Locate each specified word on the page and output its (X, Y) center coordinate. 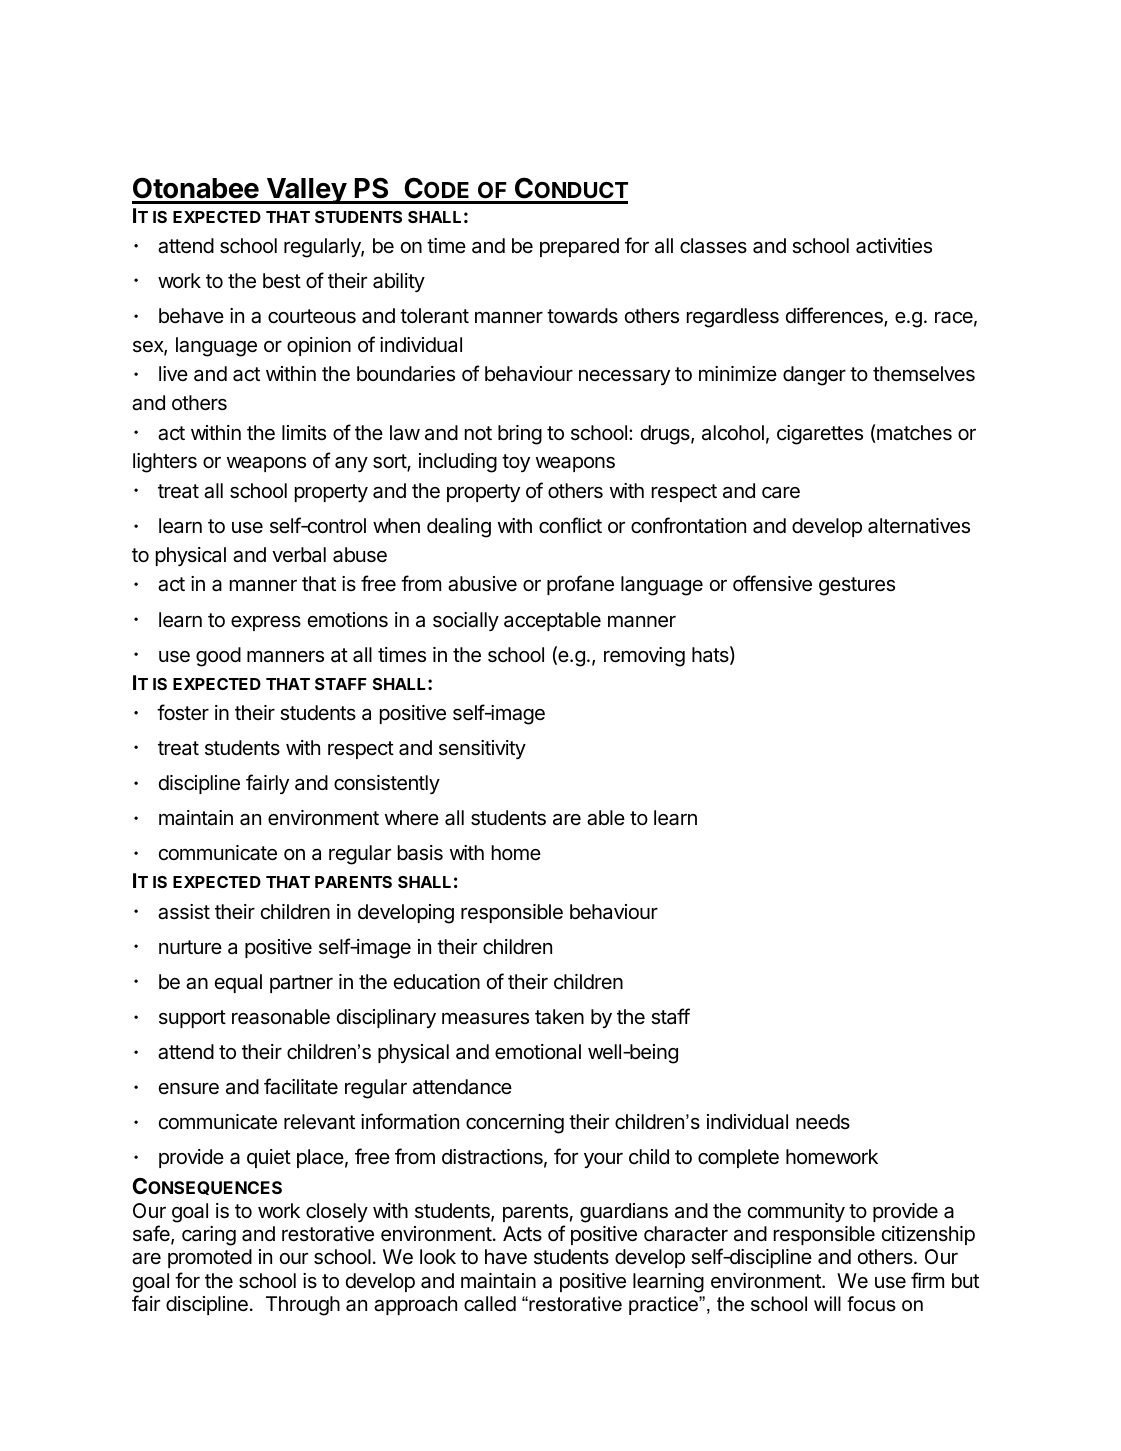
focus (871, 1304)
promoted (210, 1258)
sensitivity (482, 749)
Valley (306, 191)
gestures (857, 586)
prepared (579, 247)
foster (183, 712)
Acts (522, 1233)
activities (894, 246)
